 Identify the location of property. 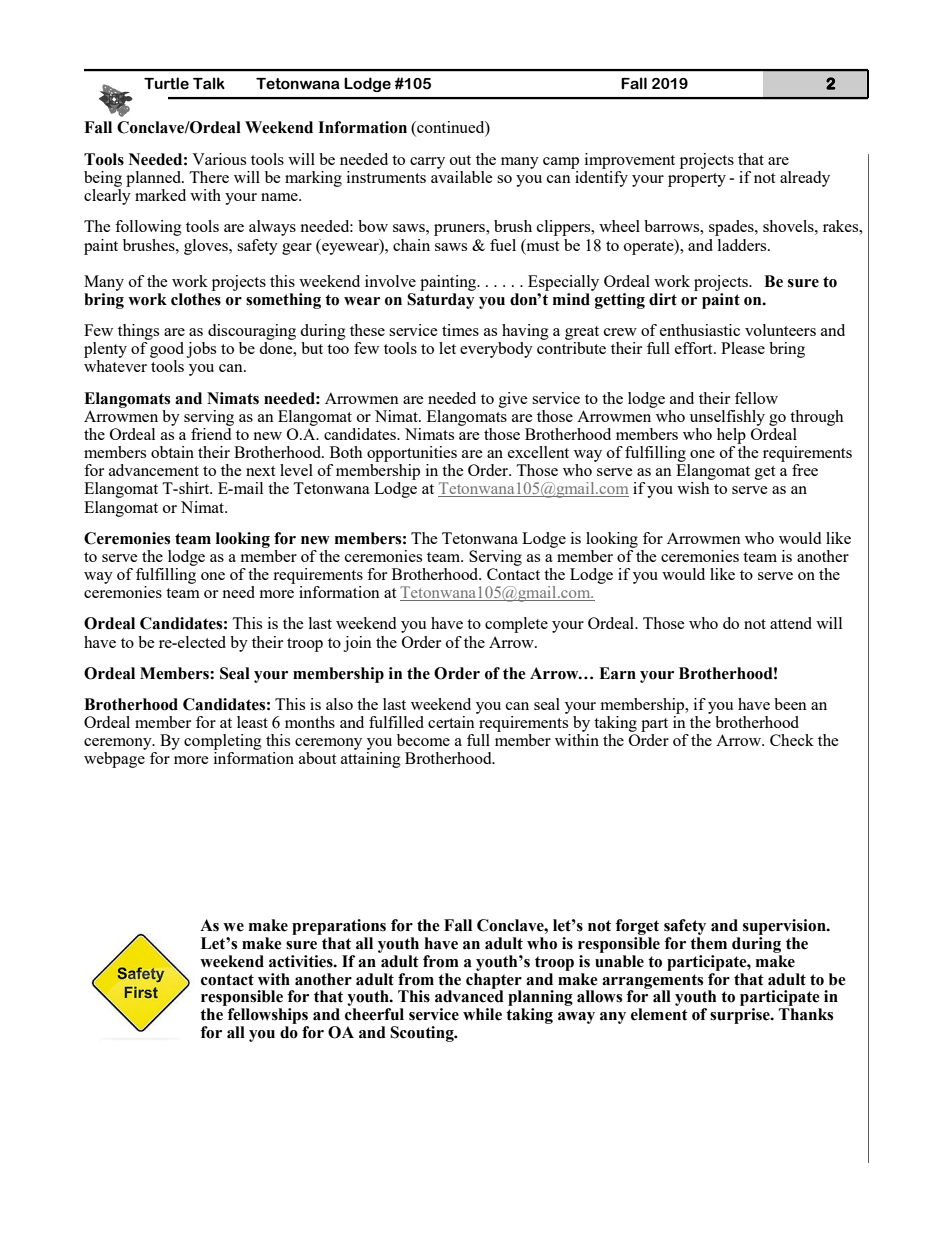
(697, 180).
